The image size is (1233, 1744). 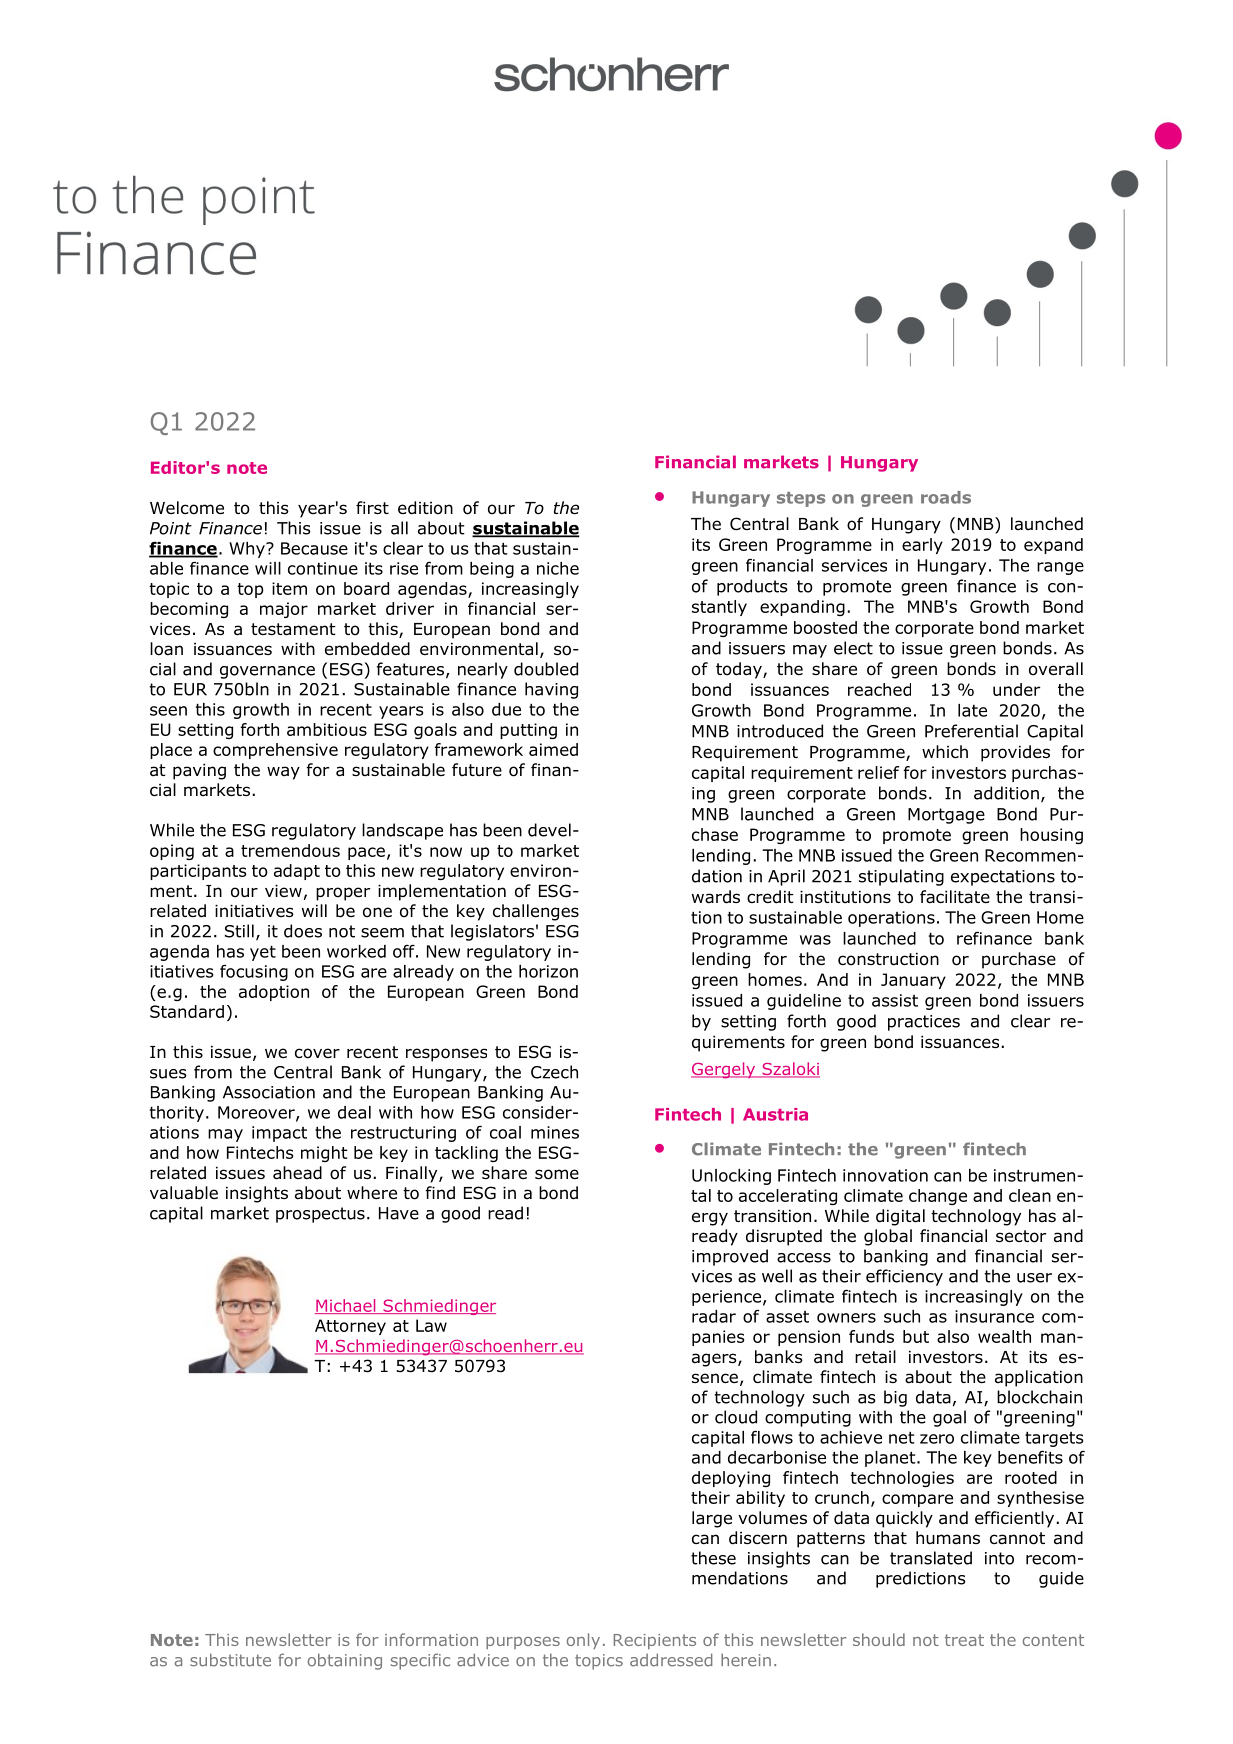 I want to click on Why, so click(x=248, y=550).
